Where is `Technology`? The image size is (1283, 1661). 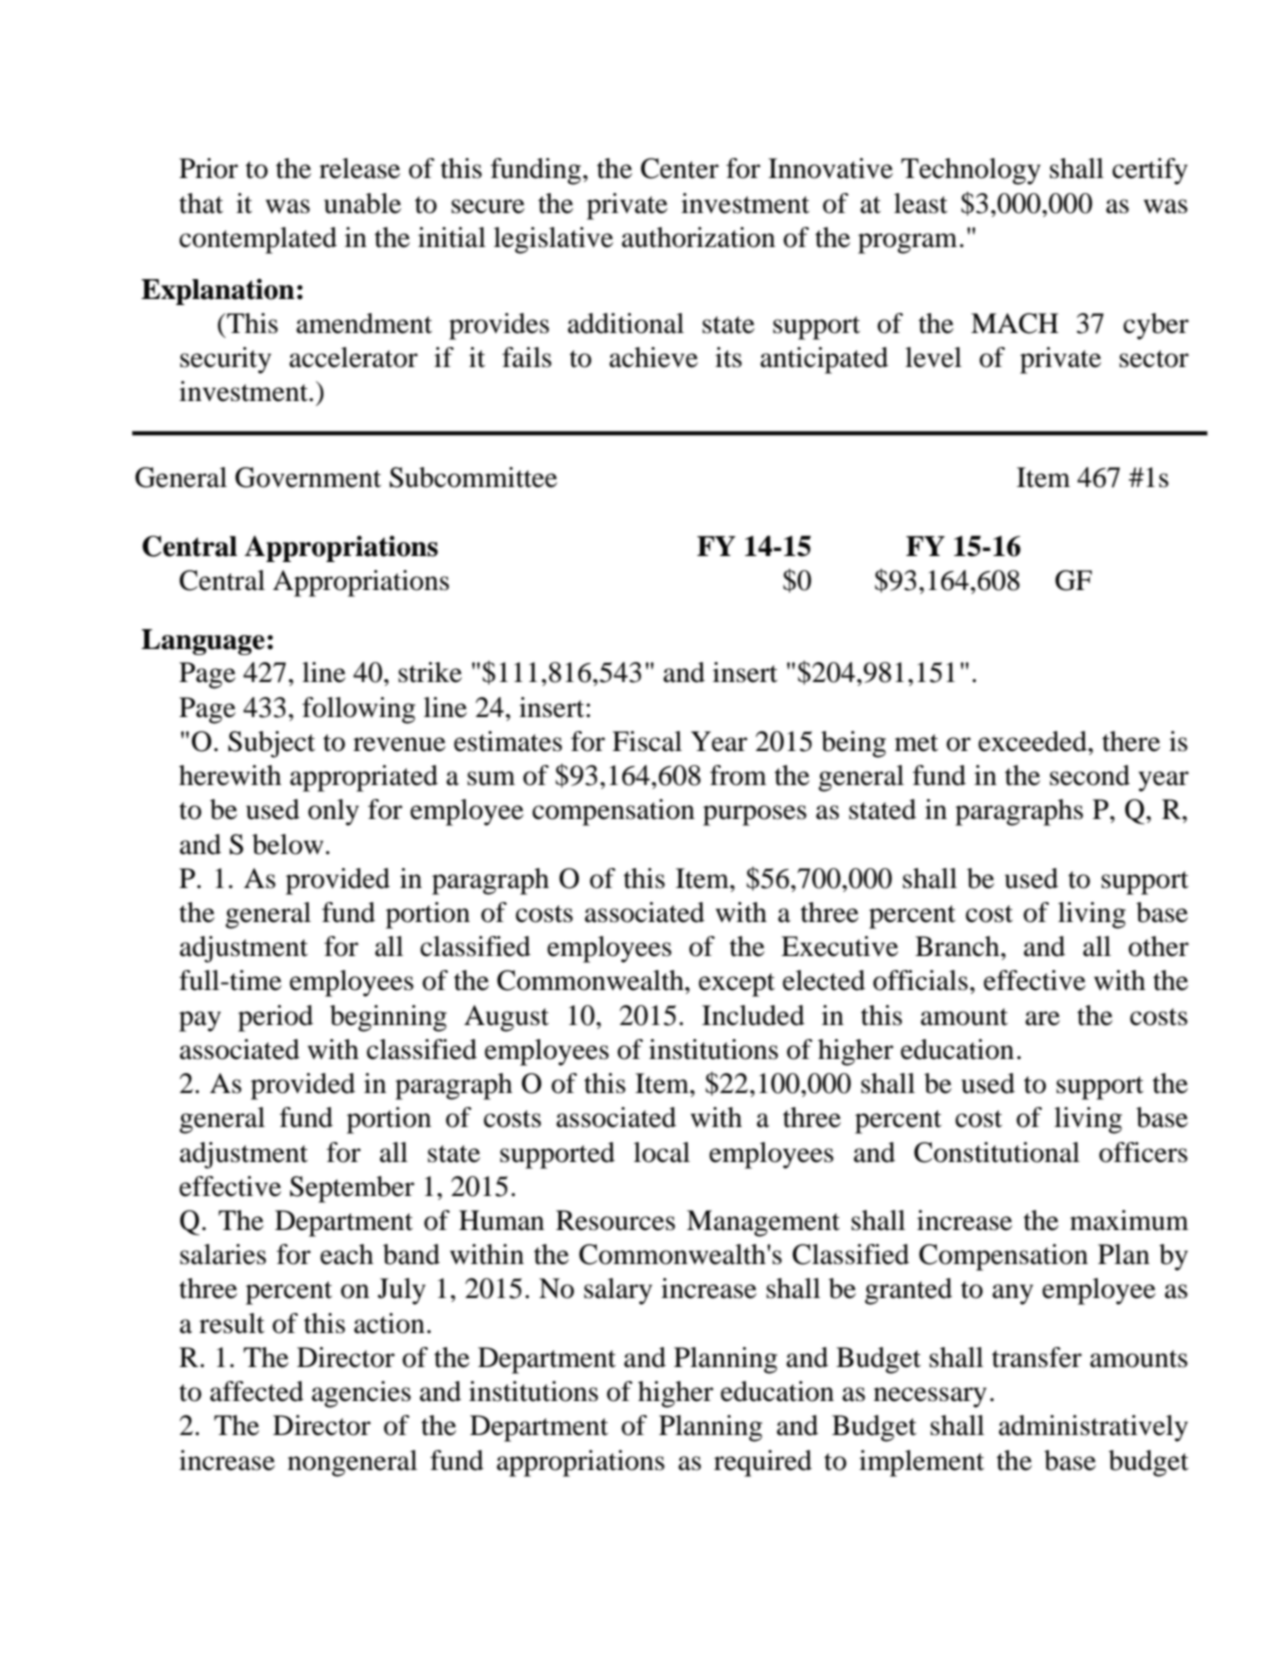
Technology is located at coordinates (971, 171).
